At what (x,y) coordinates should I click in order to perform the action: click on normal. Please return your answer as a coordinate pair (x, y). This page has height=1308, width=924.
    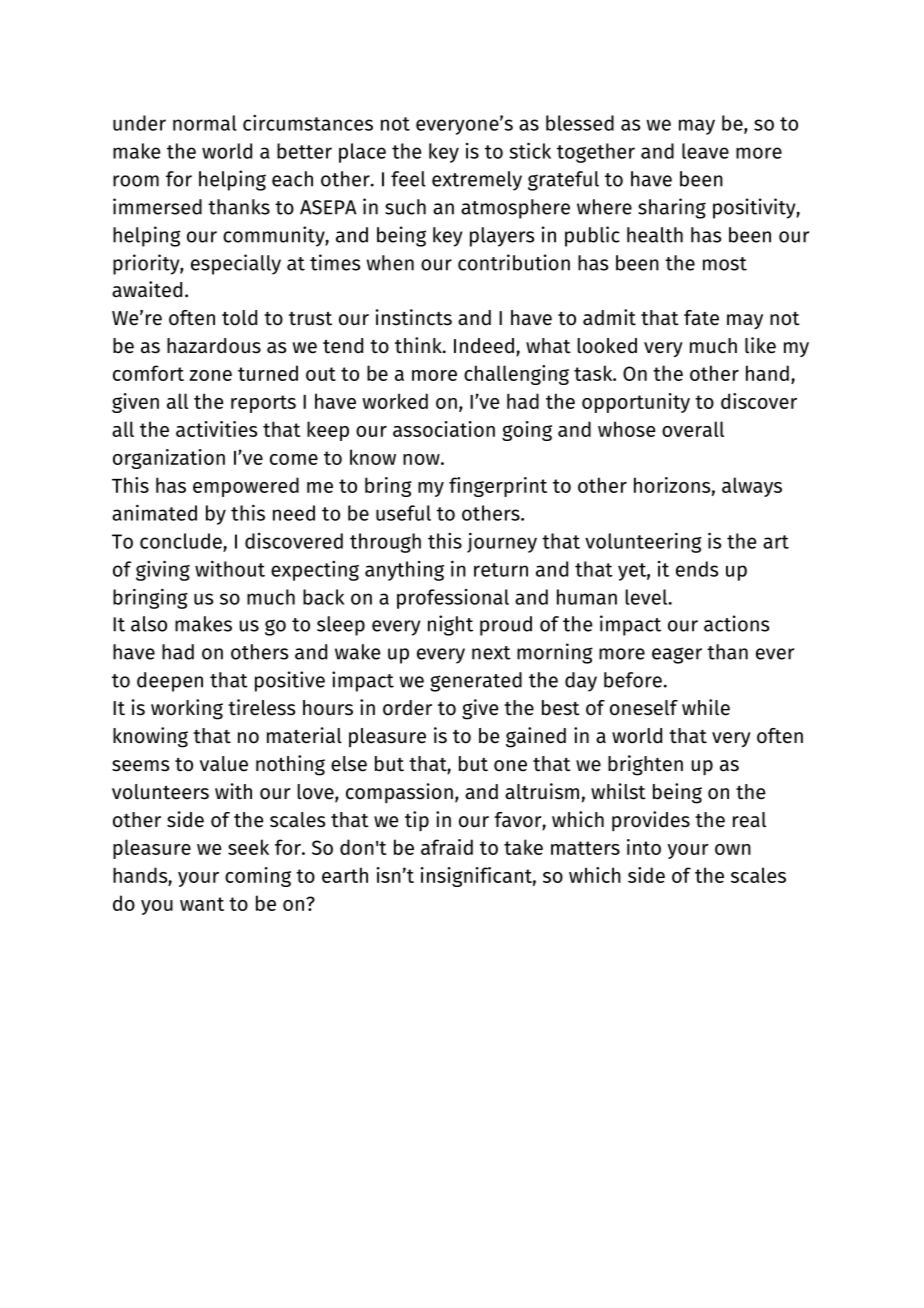
    Looking at the image, I should click on (205, 123).
